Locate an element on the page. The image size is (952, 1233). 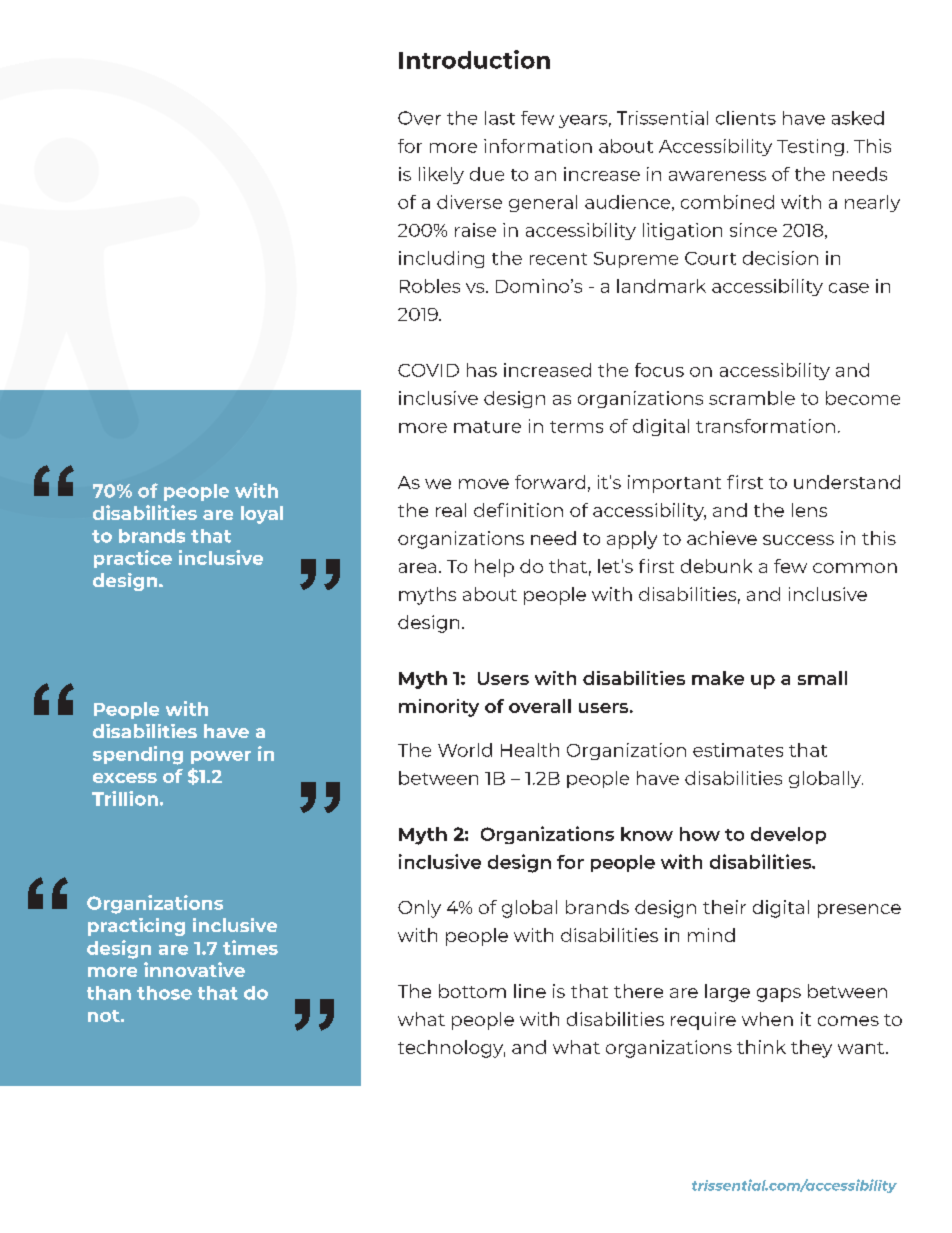
power is located at coordinates (221, 757).
